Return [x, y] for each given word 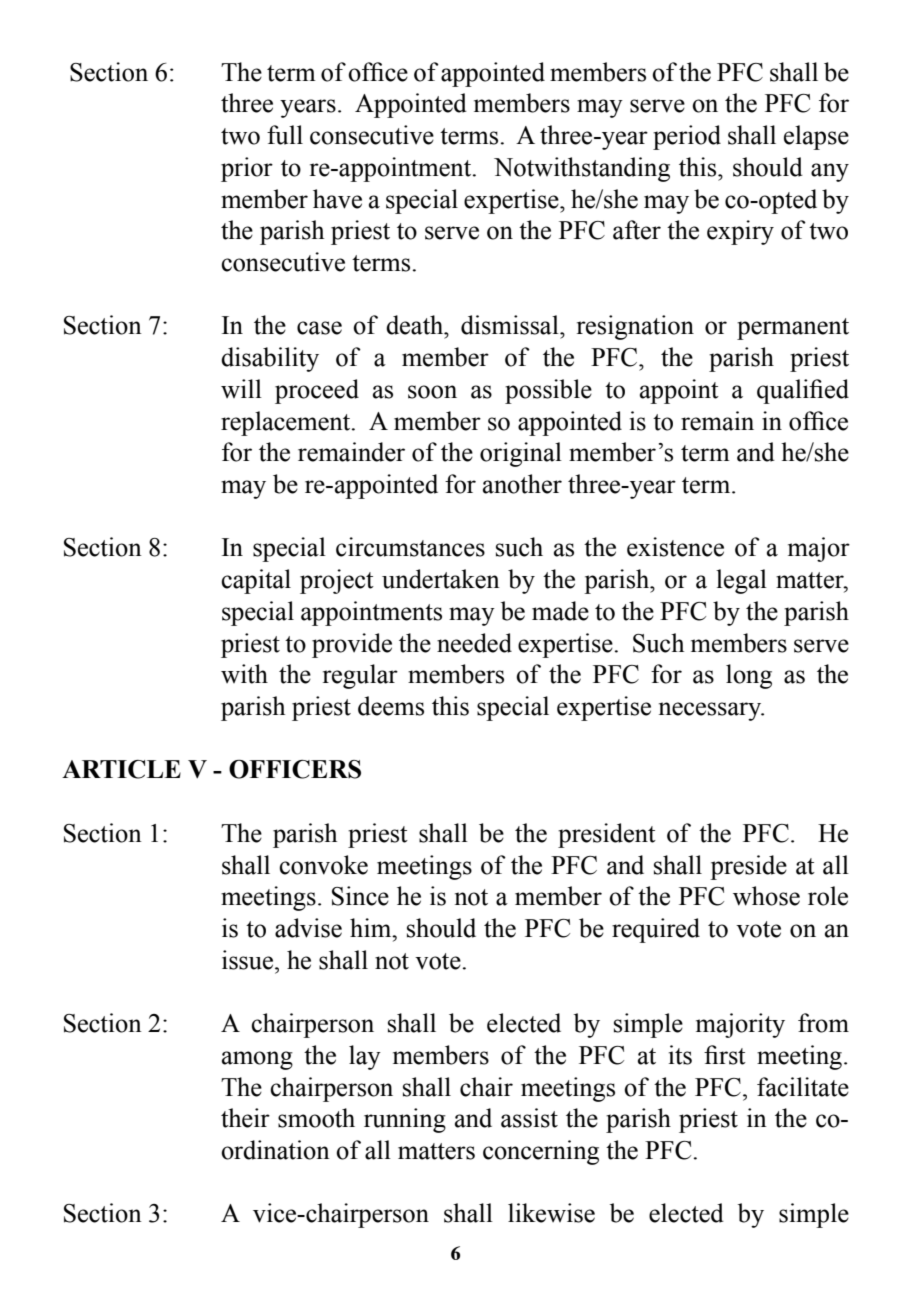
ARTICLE [121, 769]
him [372, 928]
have [337, 199]
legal [741, 581]
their [245, 1118]
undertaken [441, 579]
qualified [803, 391]
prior [247, 169]
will [241, 388]
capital [256, 581]
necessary [711, 711]
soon [432, 392]
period [687, 137]
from [823, 1023]
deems [391, 706]
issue [249, 960]
